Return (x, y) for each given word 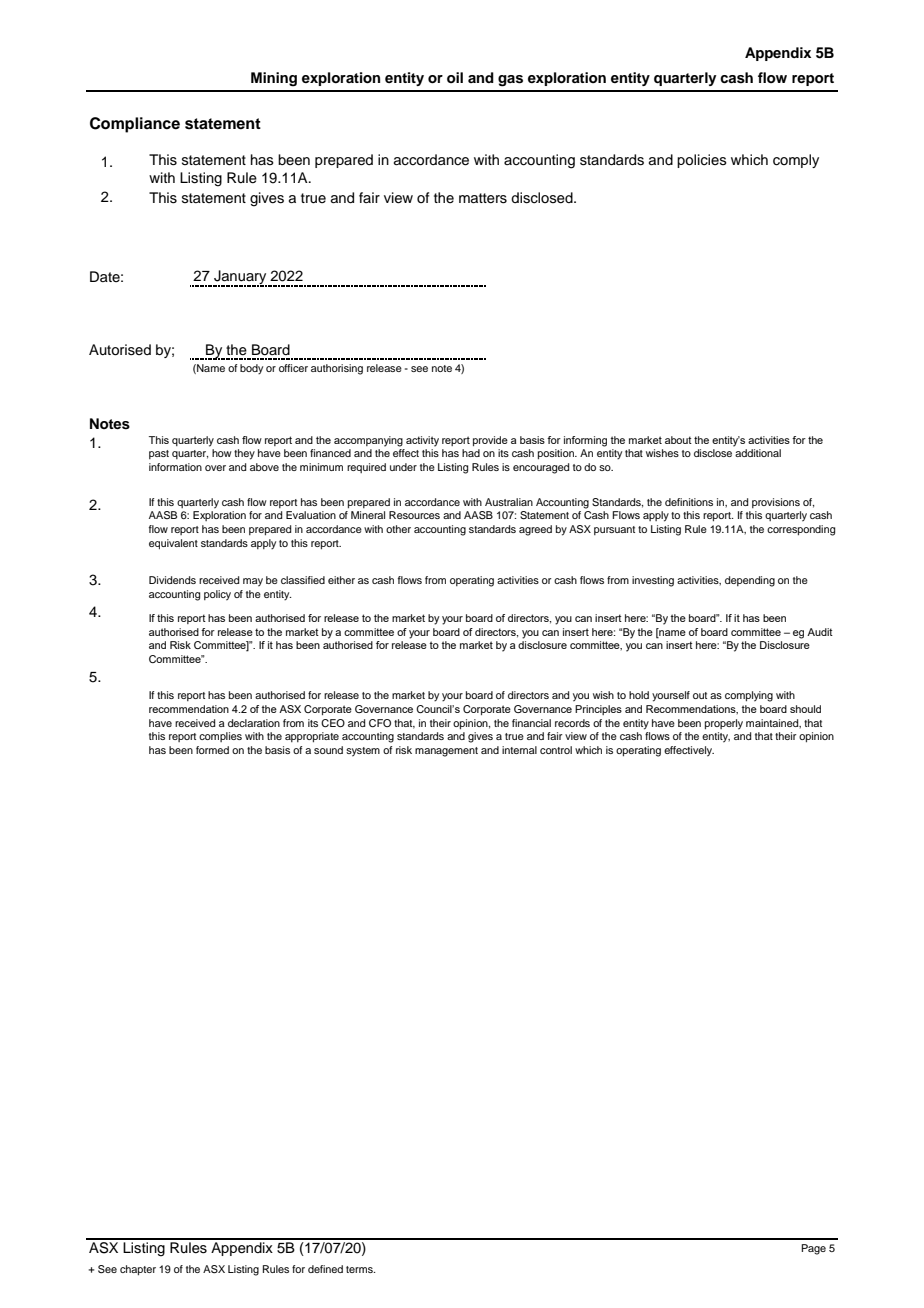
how (222, 453)
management (446, 752)
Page (813, 1249)
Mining (274, 79)
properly (724, 724)
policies (702, 161)
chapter (138, 1270)
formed (212, 750)
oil (455, 77)
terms (360, 1269)
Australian (509, 502)
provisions (776, 503)
